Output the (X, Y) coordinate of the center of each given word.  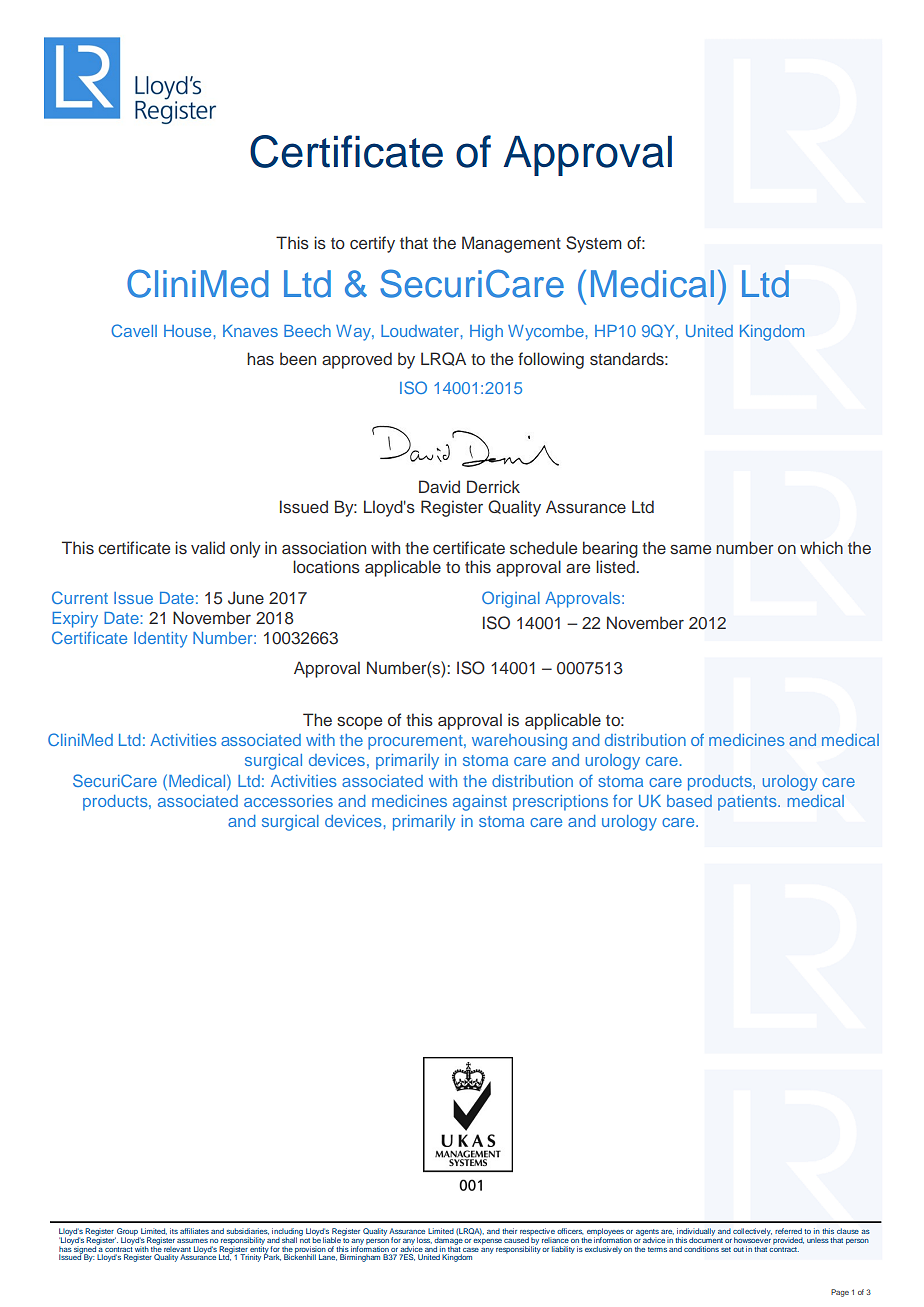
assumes (192, 1241)
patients (748, 803)
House (187, 331)
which (821, 547)
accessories (288, 801)
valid (208, 547)
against (480, 803)
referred (788, 1231)
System (594, 244)
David (439, 486)
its (174, 1231)
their (509, 1231)
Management (511, 244)
